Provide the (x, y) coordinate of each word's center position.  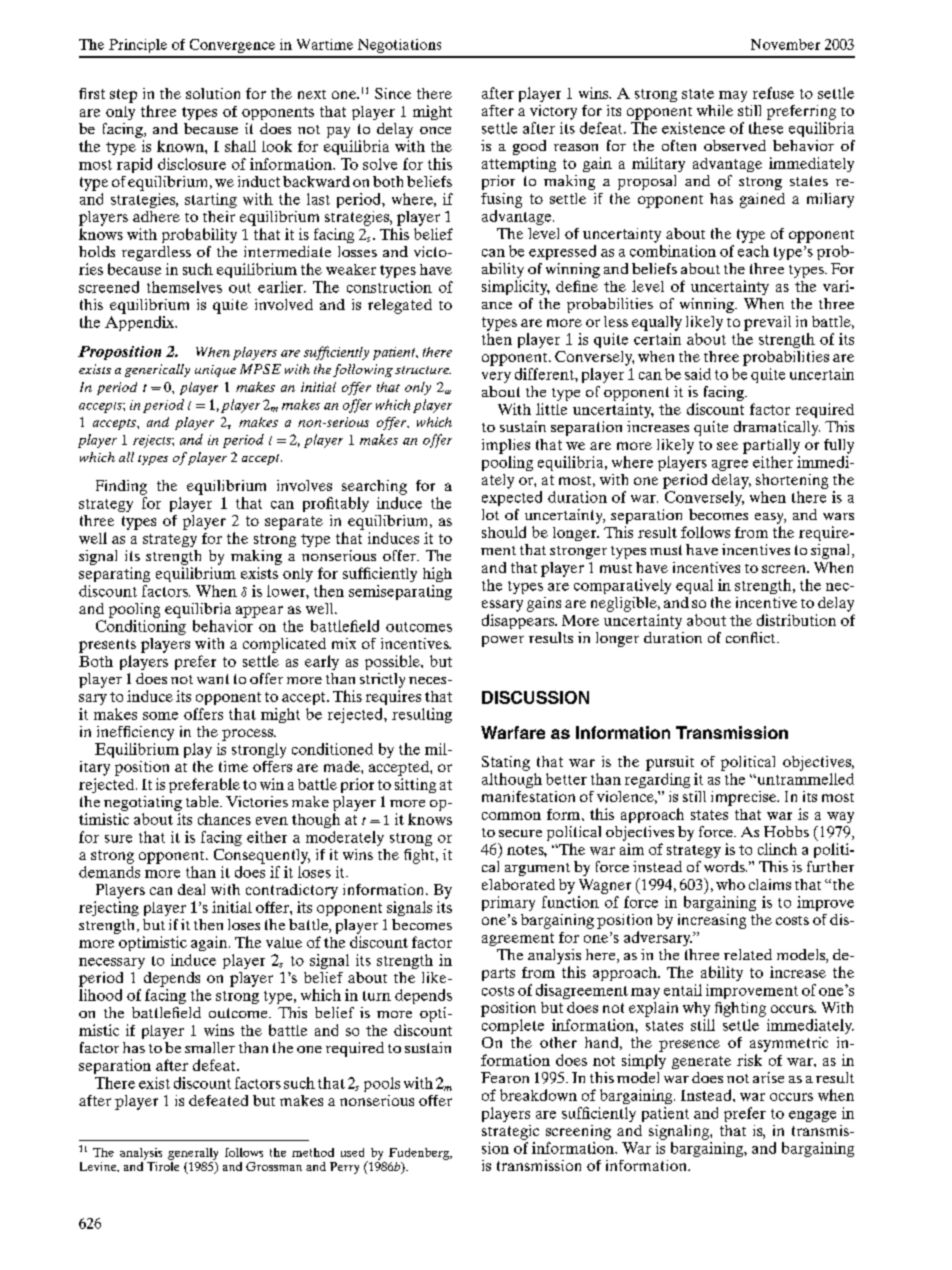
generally (193, 1154)
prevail (767, 323)
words (725, 866)
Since (393, 93)
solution (213, 93)
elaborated (518, 884)
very (496, 377)
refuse (773, 93)
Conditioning (141, 627)
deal (191, 889)
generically (157, 370)
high (437, 574)
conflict (752, 637)
